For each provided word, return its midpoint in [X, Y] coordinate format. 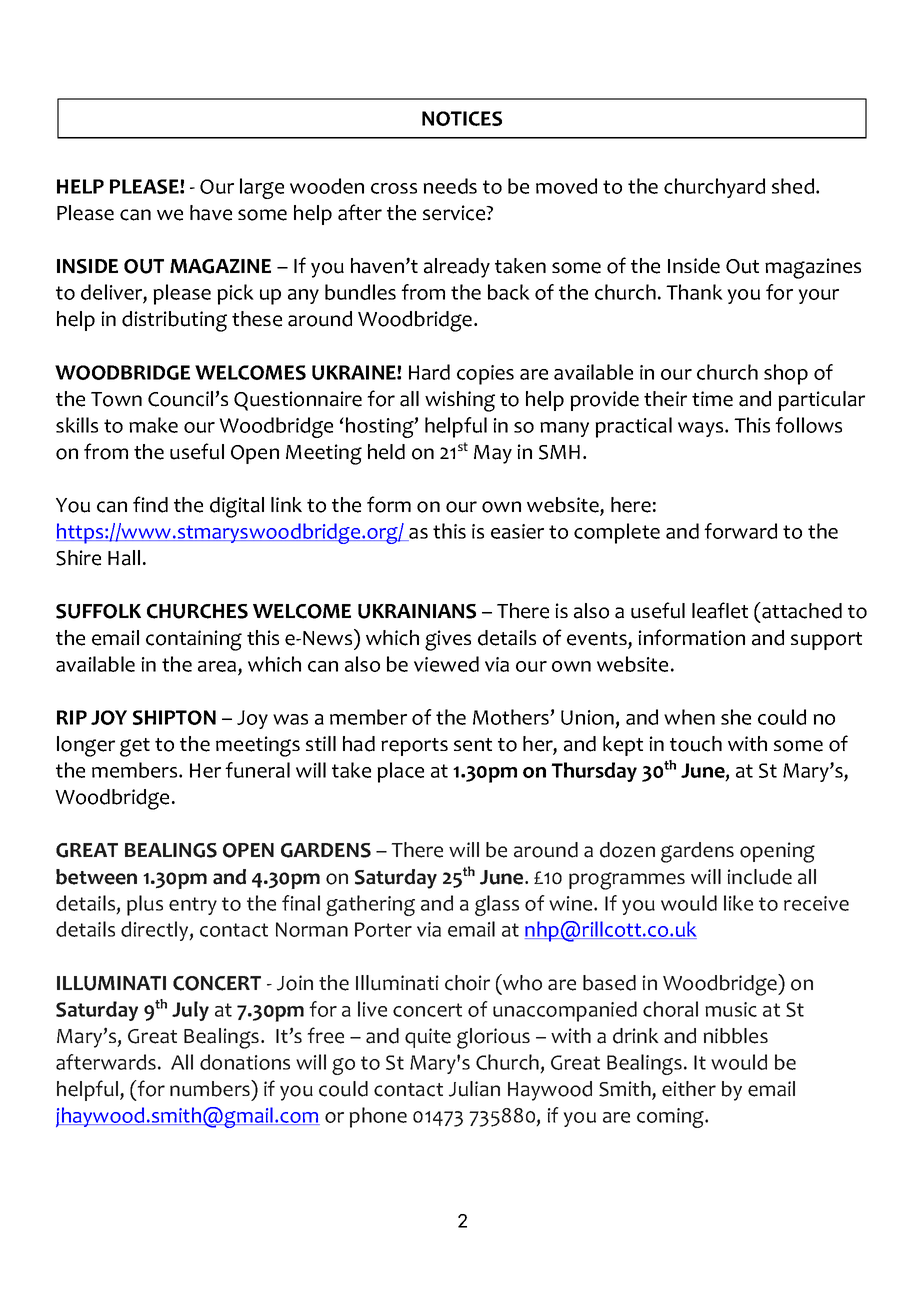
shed [794, 186]
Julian [474, 1089]
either [689, 1089]
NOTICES [462, 118]
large [262, 188]
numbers [211, 1088]
